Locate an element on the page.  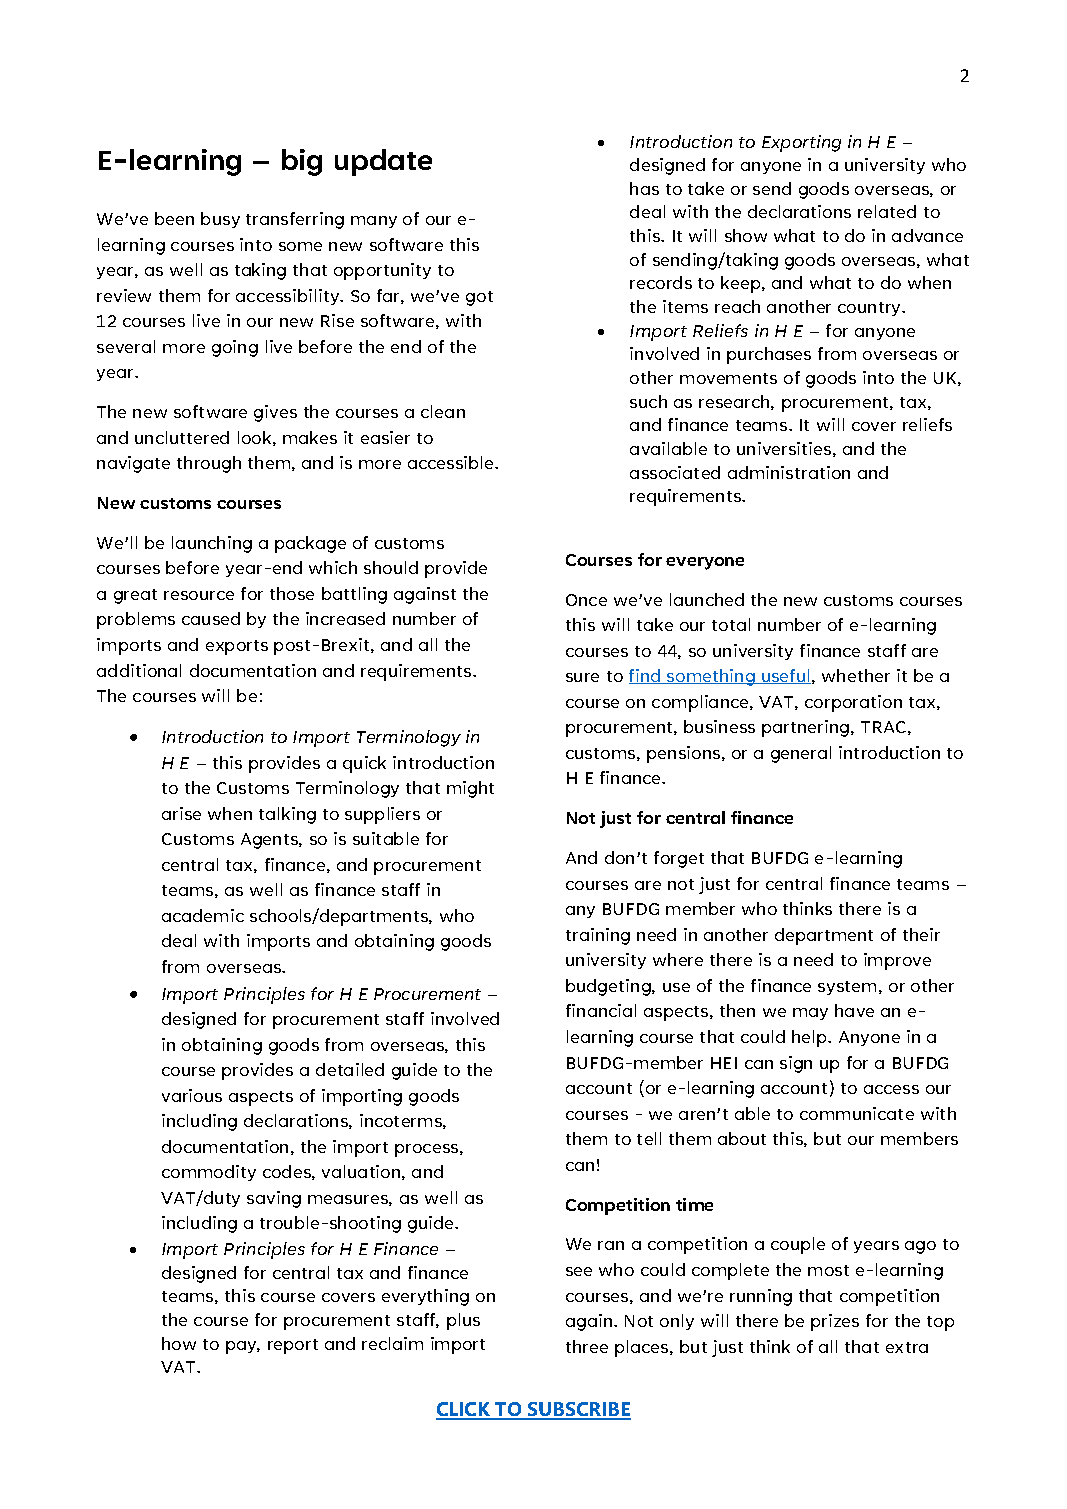
talking is located at coordinates (287, 815).
